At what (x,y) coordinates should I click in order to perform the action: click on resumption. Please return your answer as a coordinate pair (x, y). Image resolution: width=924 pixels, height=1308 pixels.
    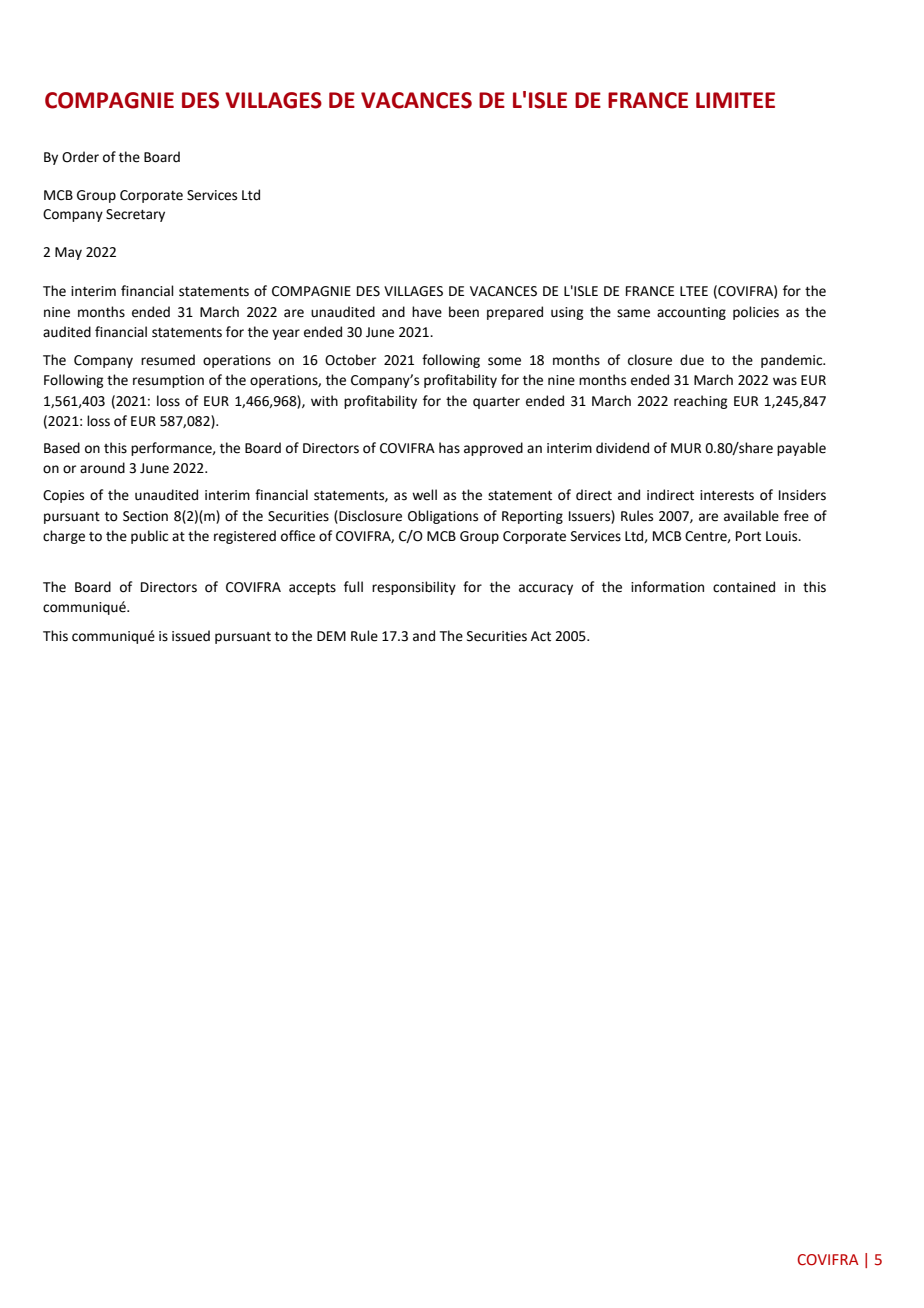
    Looking at the image, I should click on (168, 381).
